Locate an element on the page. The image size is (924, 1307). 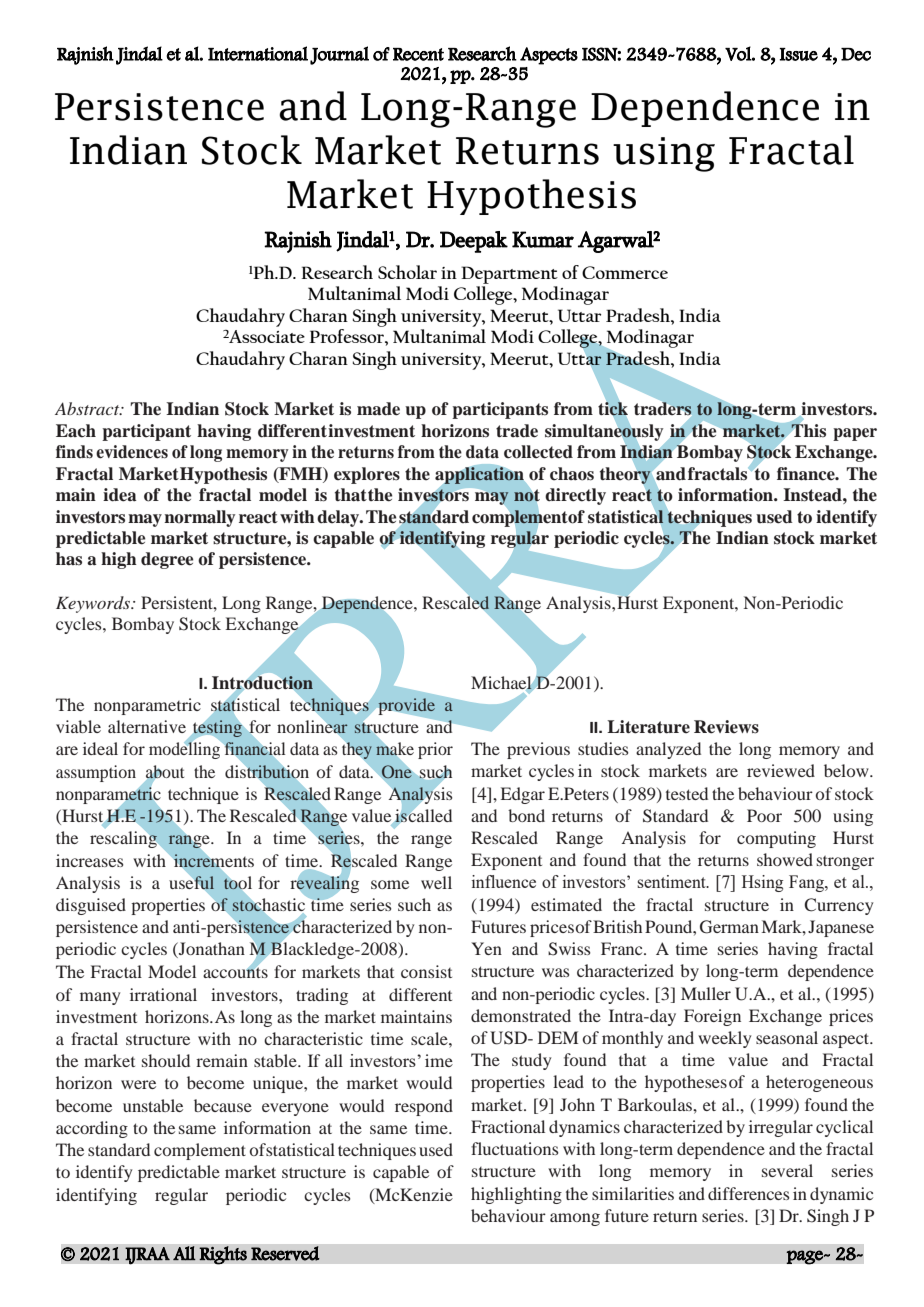
Rights is located at coordinates (223, 1255).
